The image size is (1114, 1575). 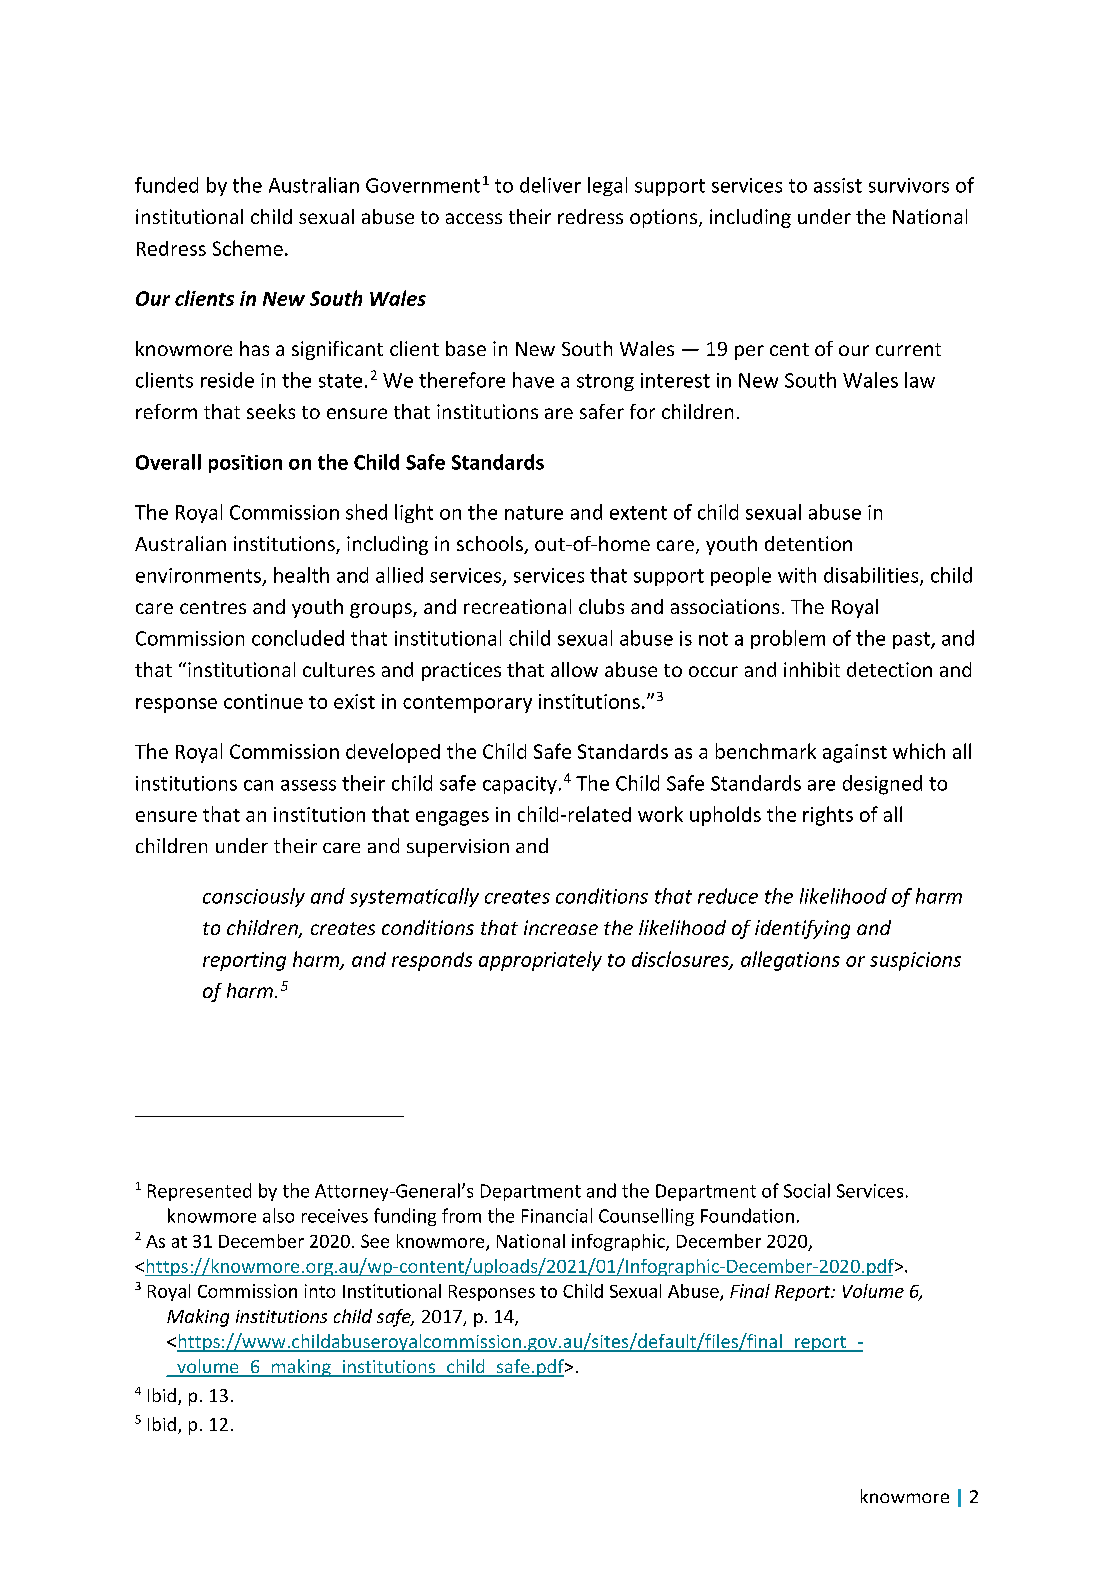 I want to click on against, so click(x=855, y=753).
